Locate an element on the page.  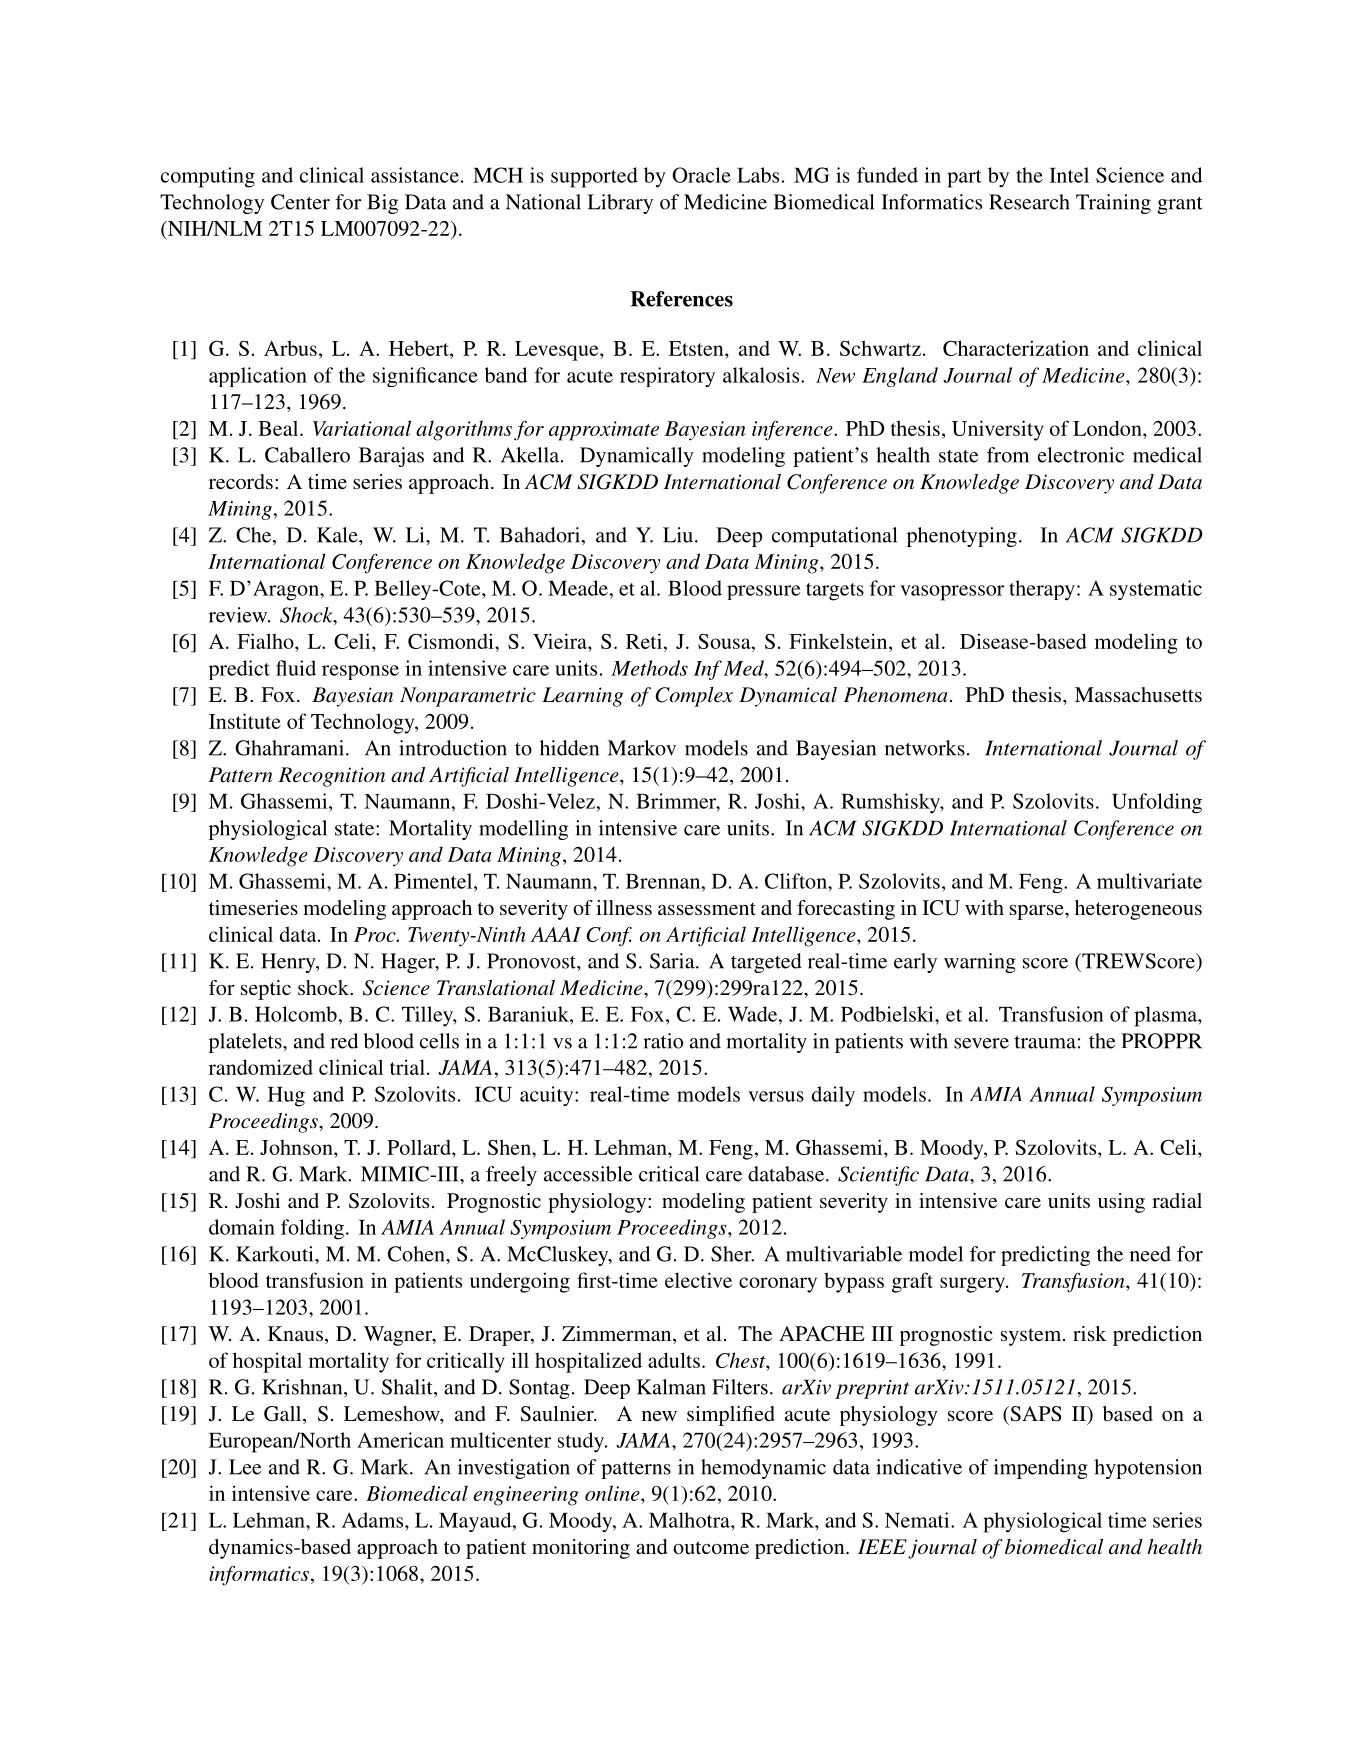
sparse is located at coordinates (1038, 912).
